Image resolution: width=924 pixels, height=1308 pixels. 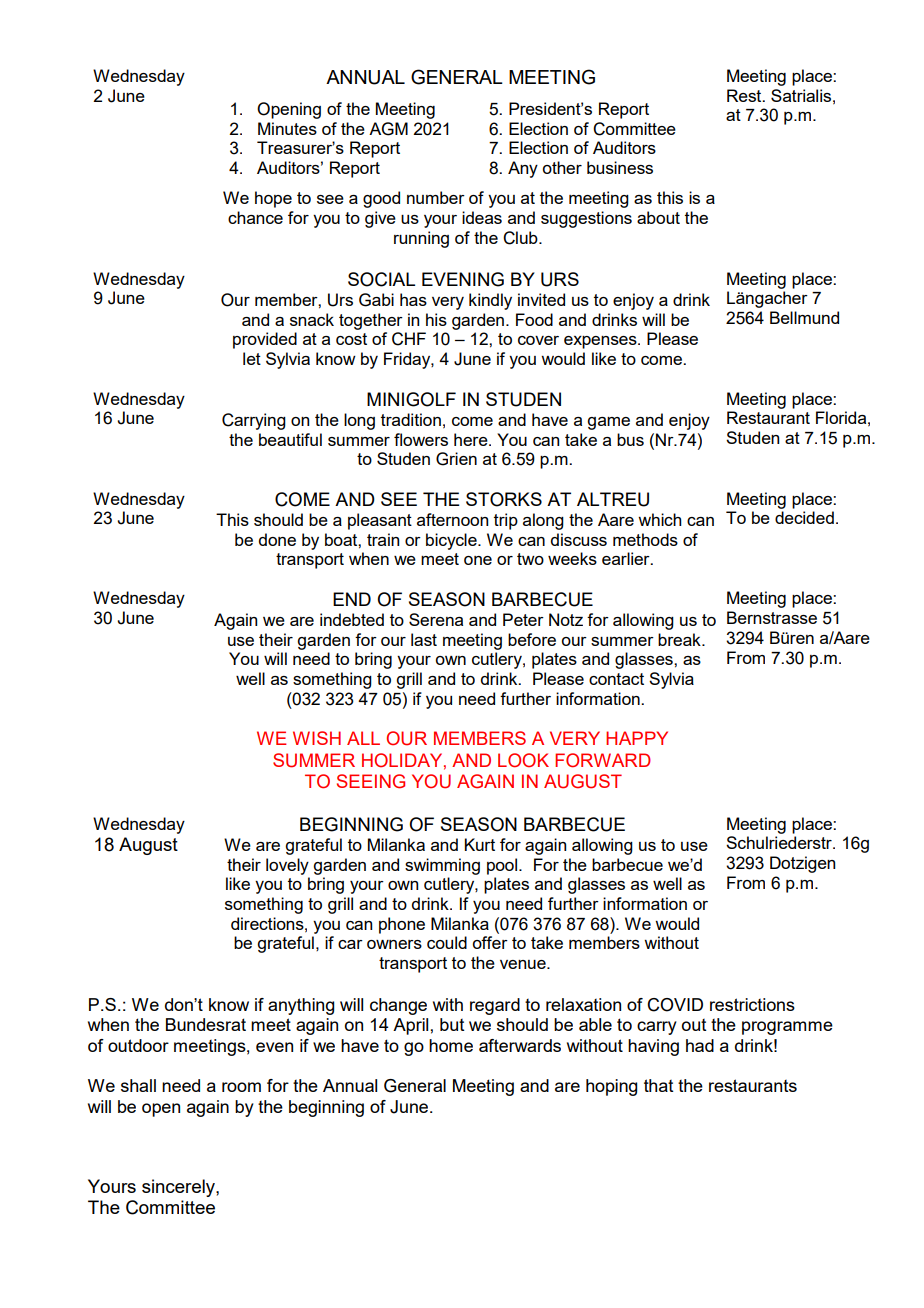 What do you see at coordinates (700, 1045) in the screenshot?
I see `had` at bounding box center [700, 1045].
